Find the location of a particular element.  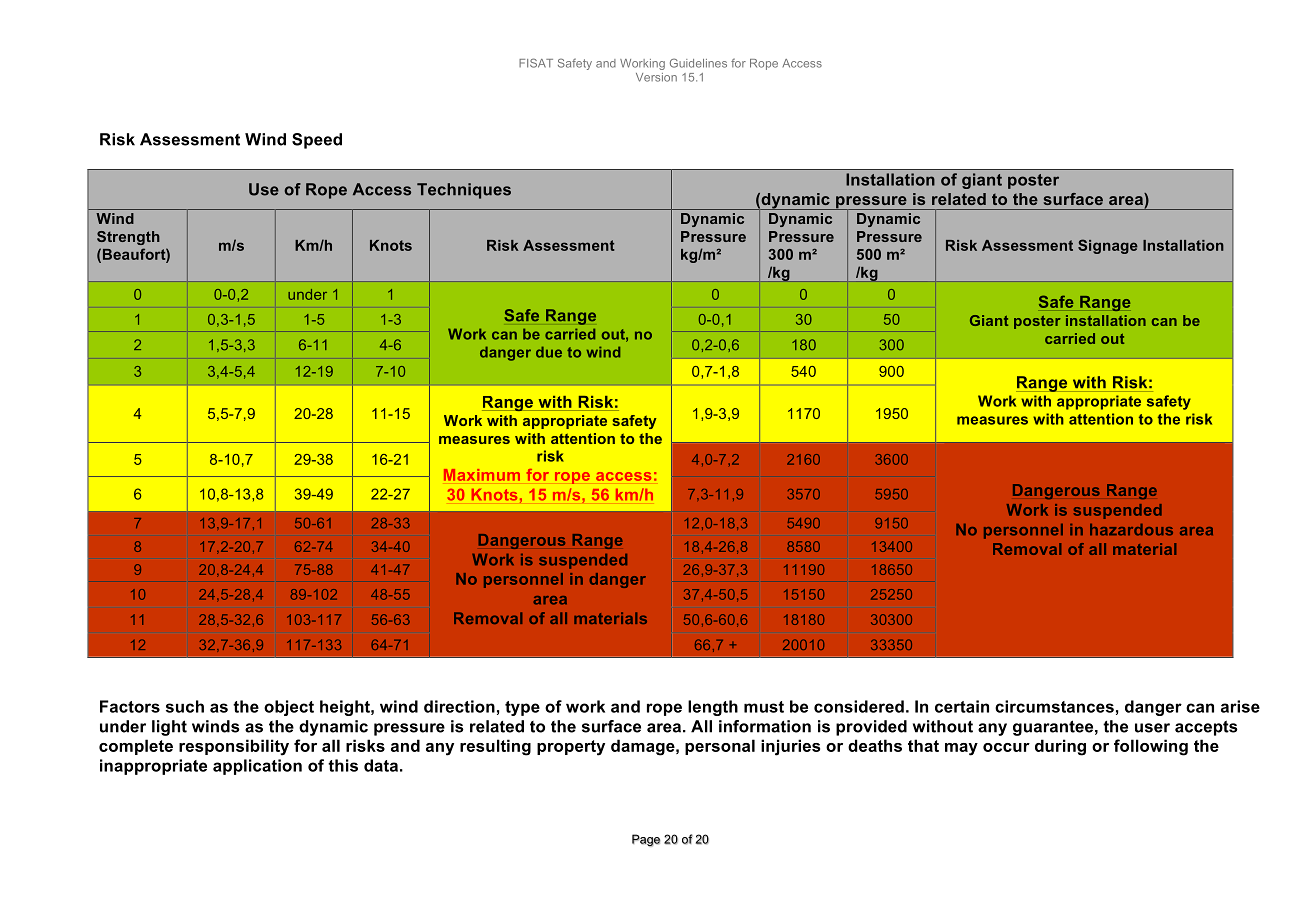

Maximum is located at coordinates (482, 475).
